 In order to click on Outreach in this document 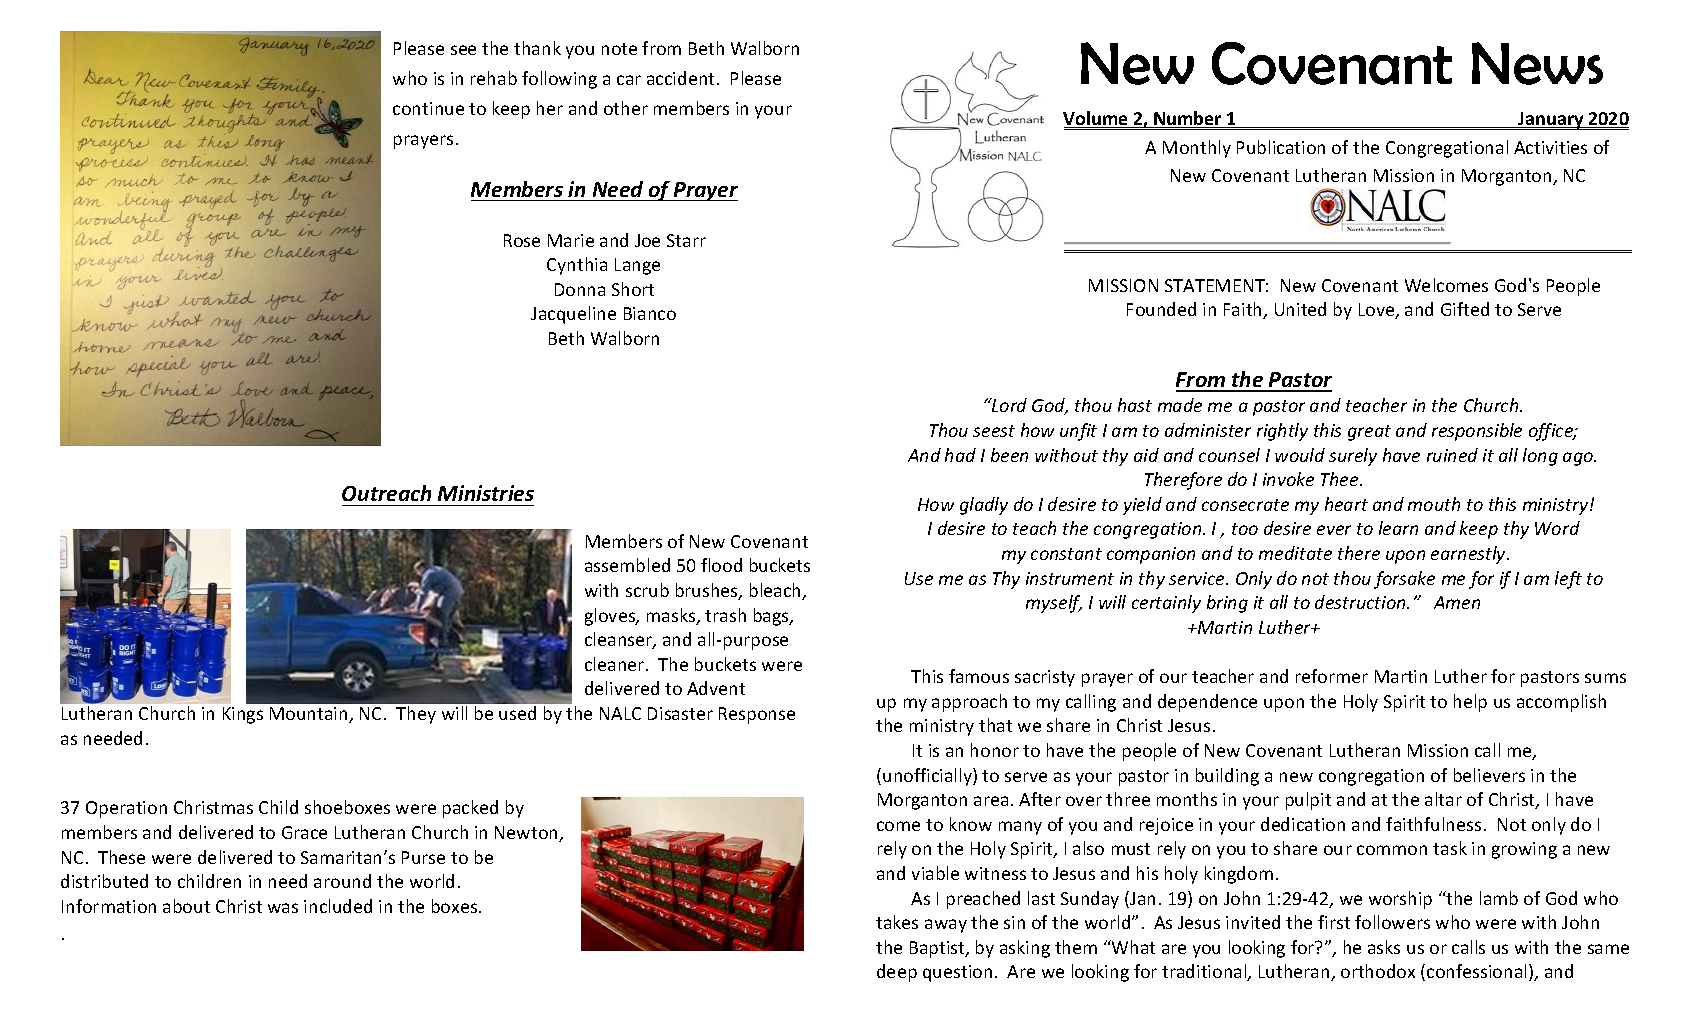, I will do `click(386, 493)`.
